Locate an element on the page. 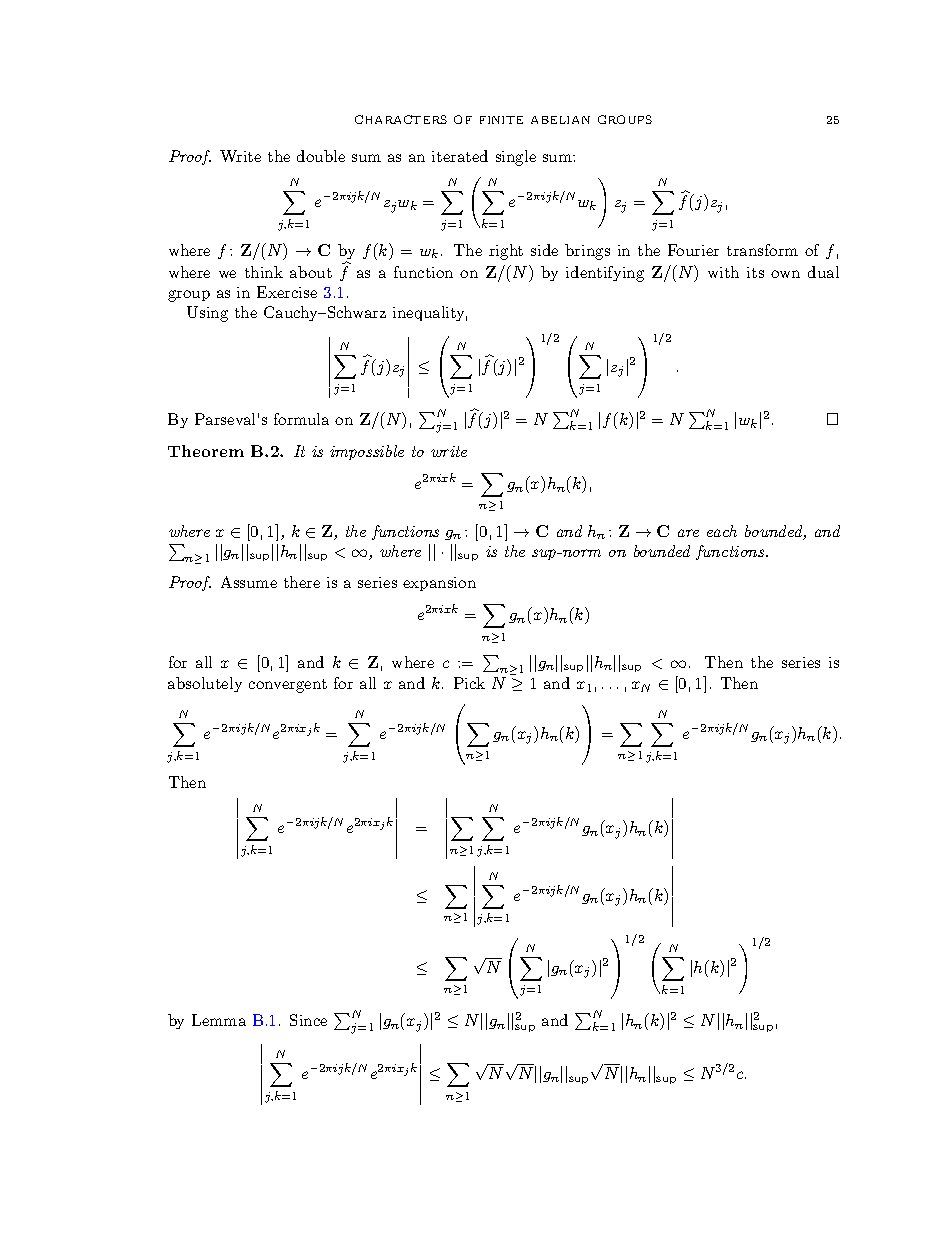  there is located at coordinates (302, 582).
